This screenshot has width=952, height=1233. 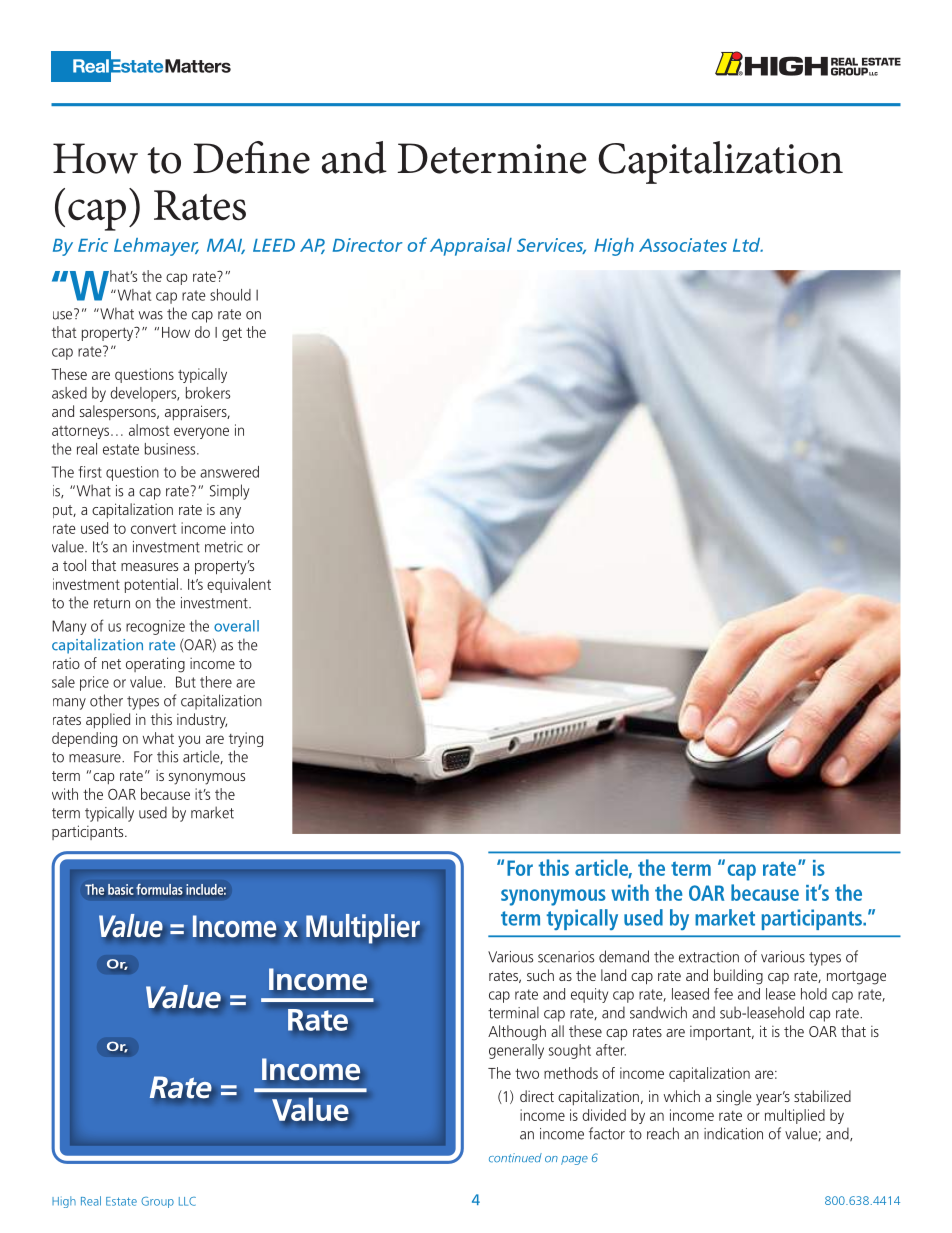 What do you see at coordinates (155, 665) in the screenshot?
I see `operating` at bounding box center [155, 665].
